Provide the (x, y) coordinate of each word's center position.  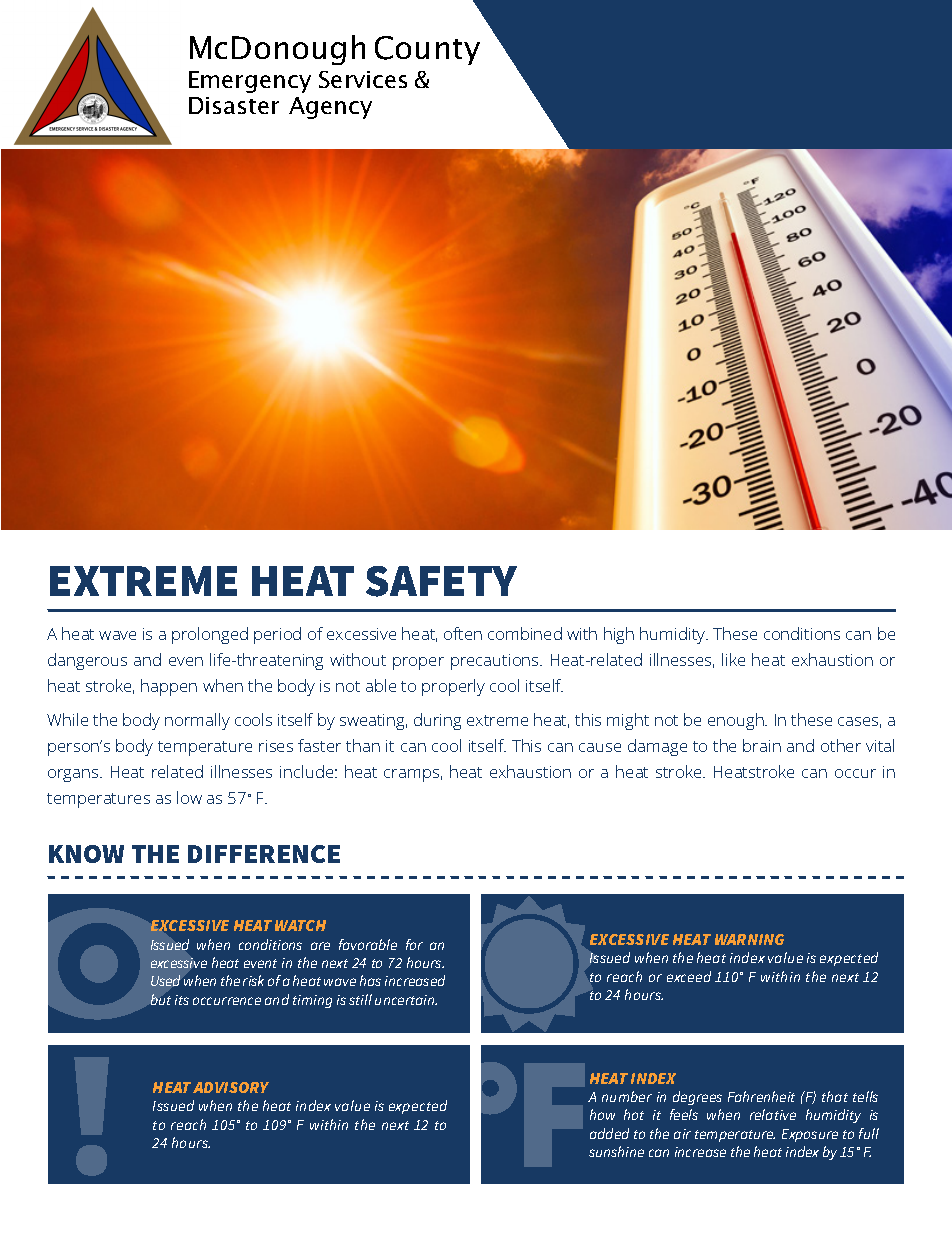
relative (773, 1114)
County (427, 50)
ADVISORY (231, 1087)
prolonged (210, 635)
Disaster (234, 105)
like (733, 659)
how (602, 1114)
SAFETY (441, 581)
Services (363, 79)
